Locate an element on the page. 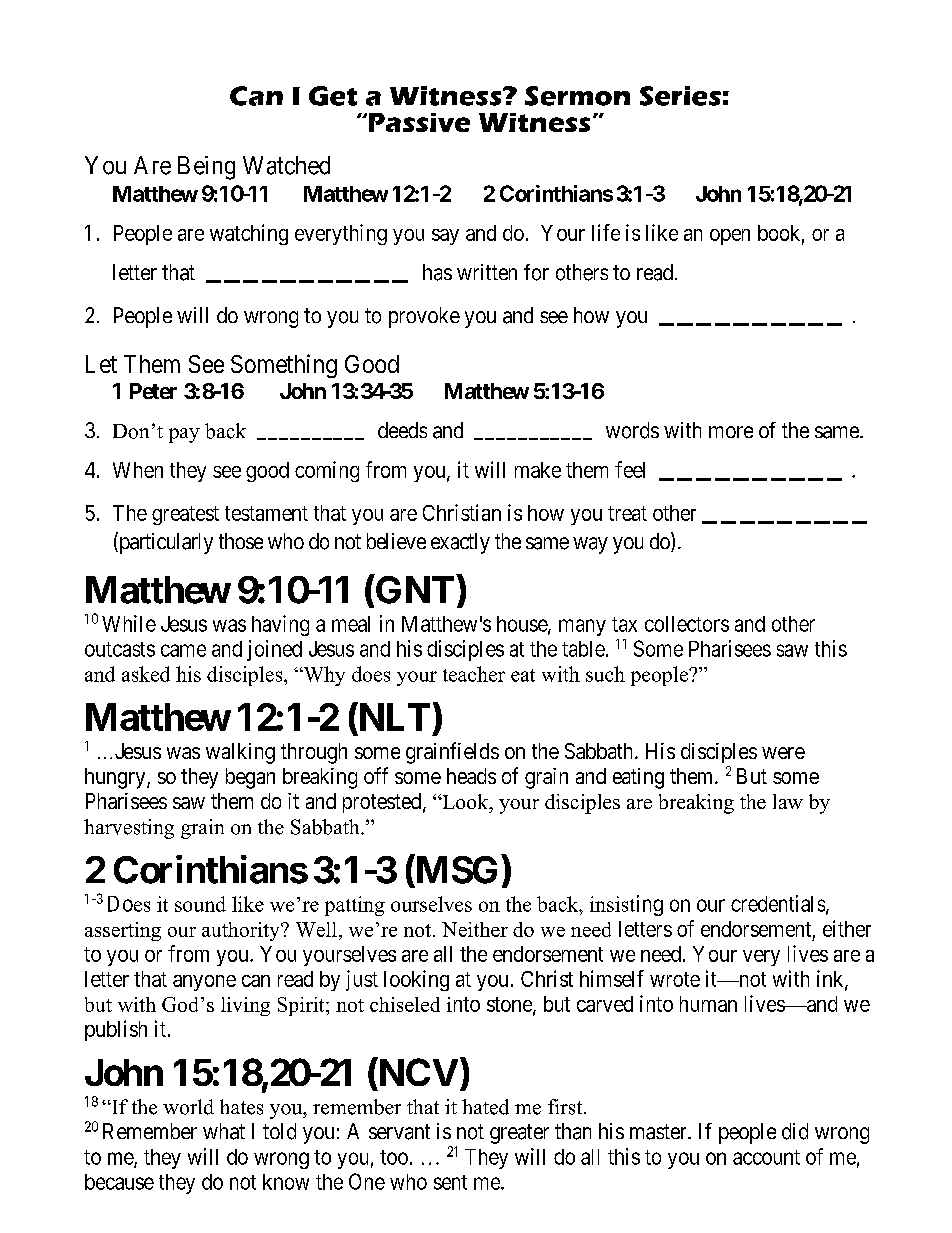 This image has height=1233, width=952. Being is located at coordinates (206, 168).
